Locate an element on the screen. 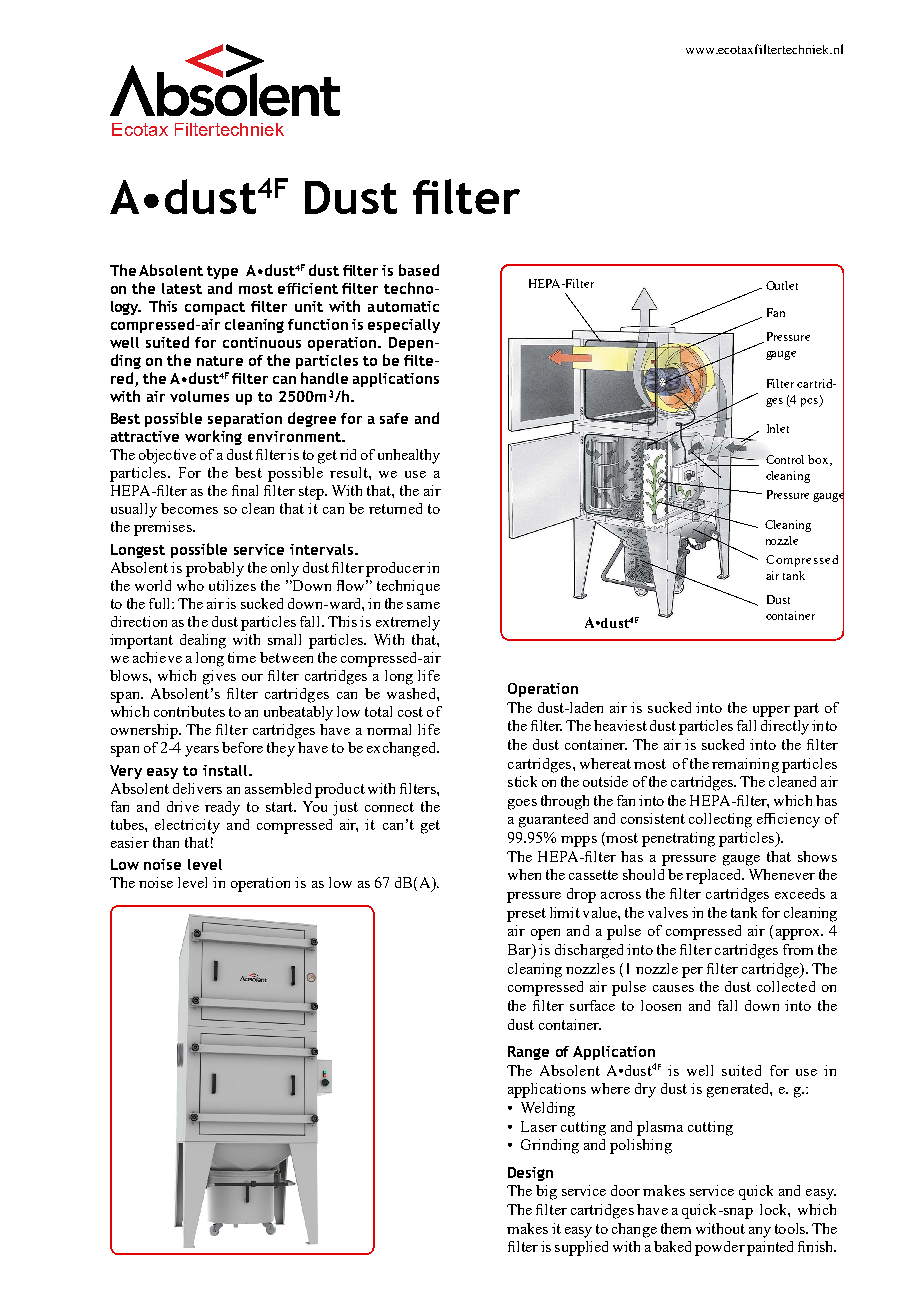  Outlet is located at coordinates (782, 285).
